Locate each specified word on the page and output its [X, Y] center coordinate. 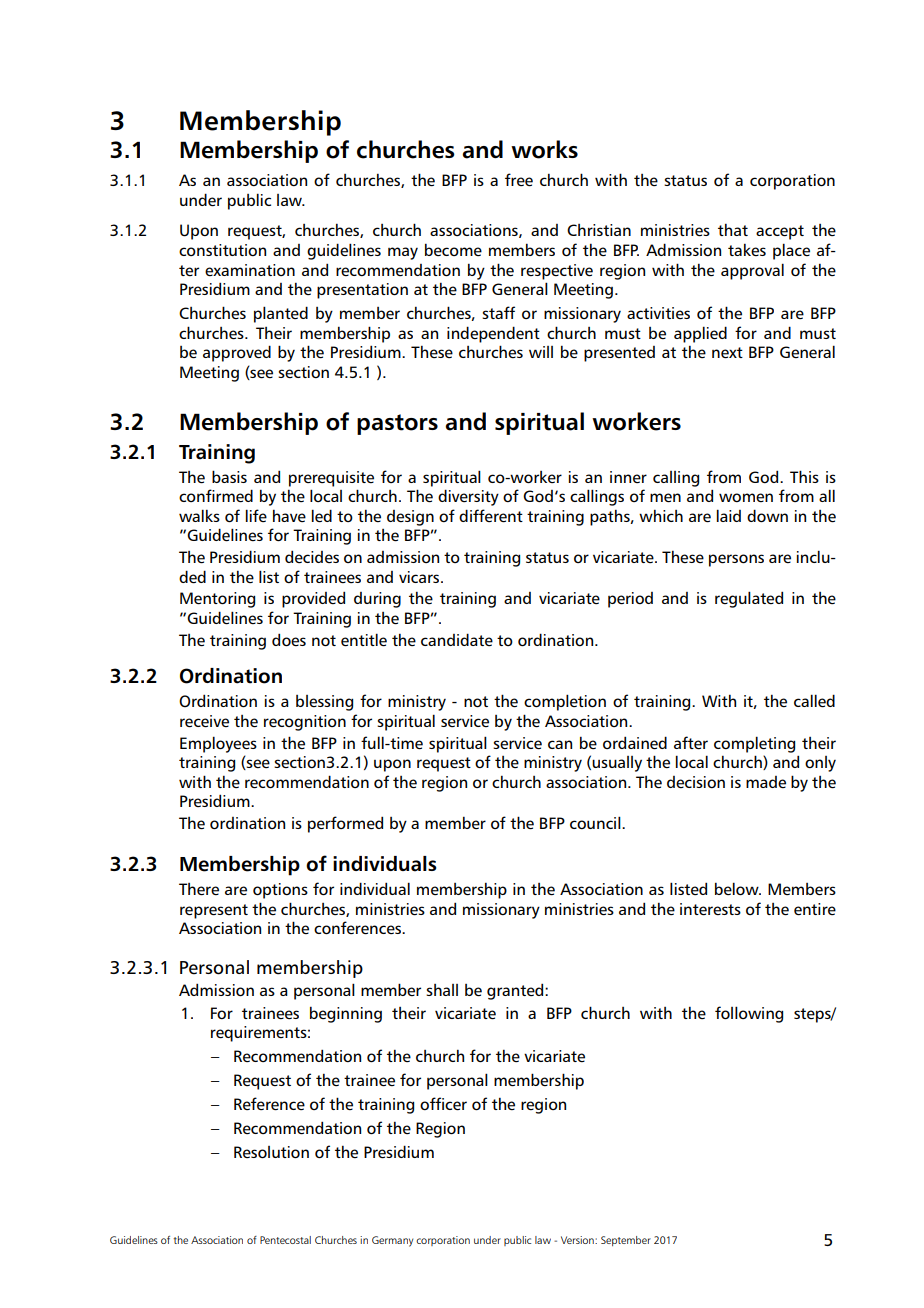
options [280, 891]
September [626, 1241]
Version [578, 1240]
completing [754, 744]
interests [710, 909]
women [746, 497]
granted [516, 991]
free [519, 179]
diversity [468, 497]
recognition [305, 723]
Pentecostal [285, 1240]
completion [565, 702]
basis [229, 476]
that [733, 230]
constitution [222, 250]
